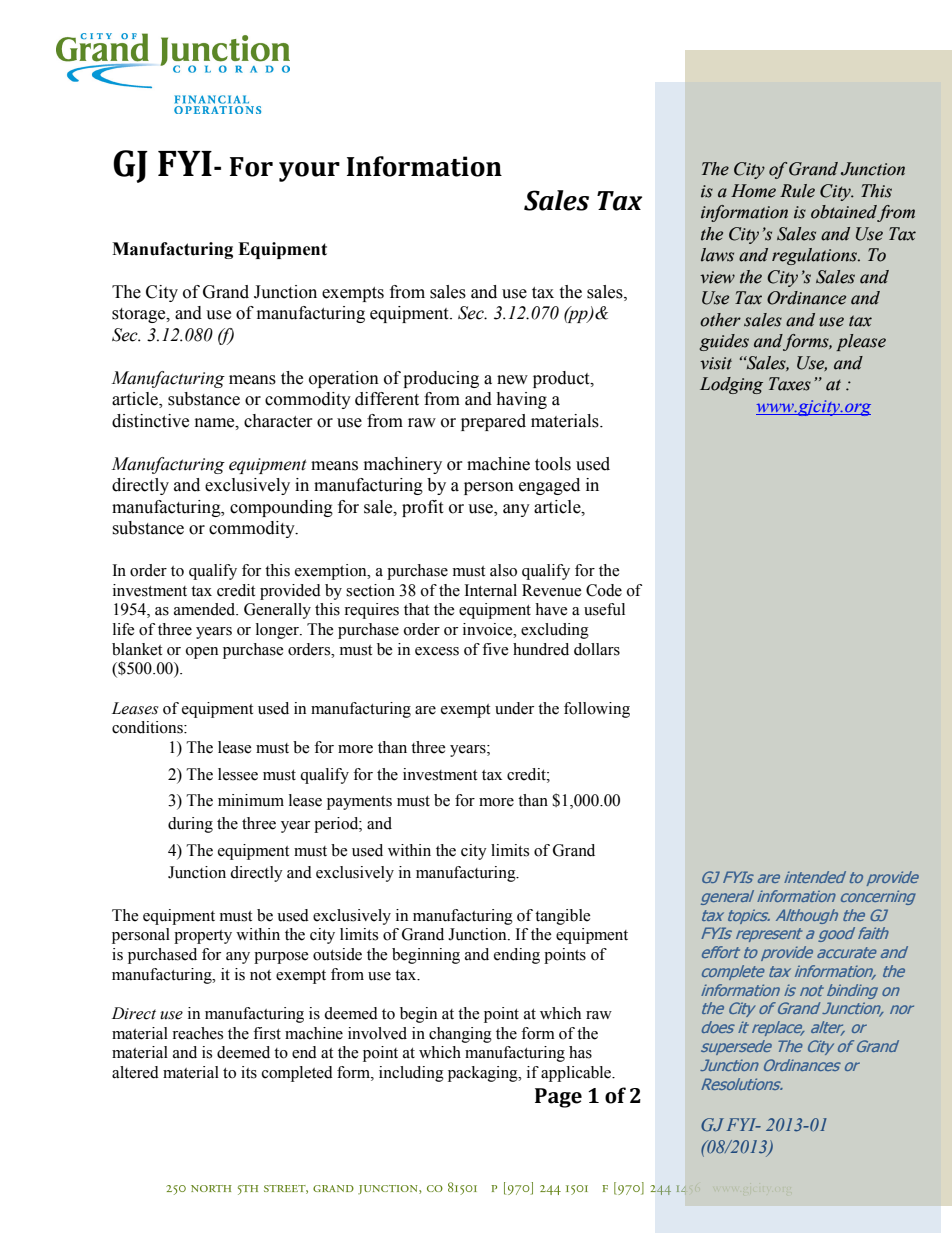 This screenshot has height=1233, width=952. What do you see at coordinates (377, 1033) in the screenshot?
I see `involved` at bounding box center [377, 1033].
